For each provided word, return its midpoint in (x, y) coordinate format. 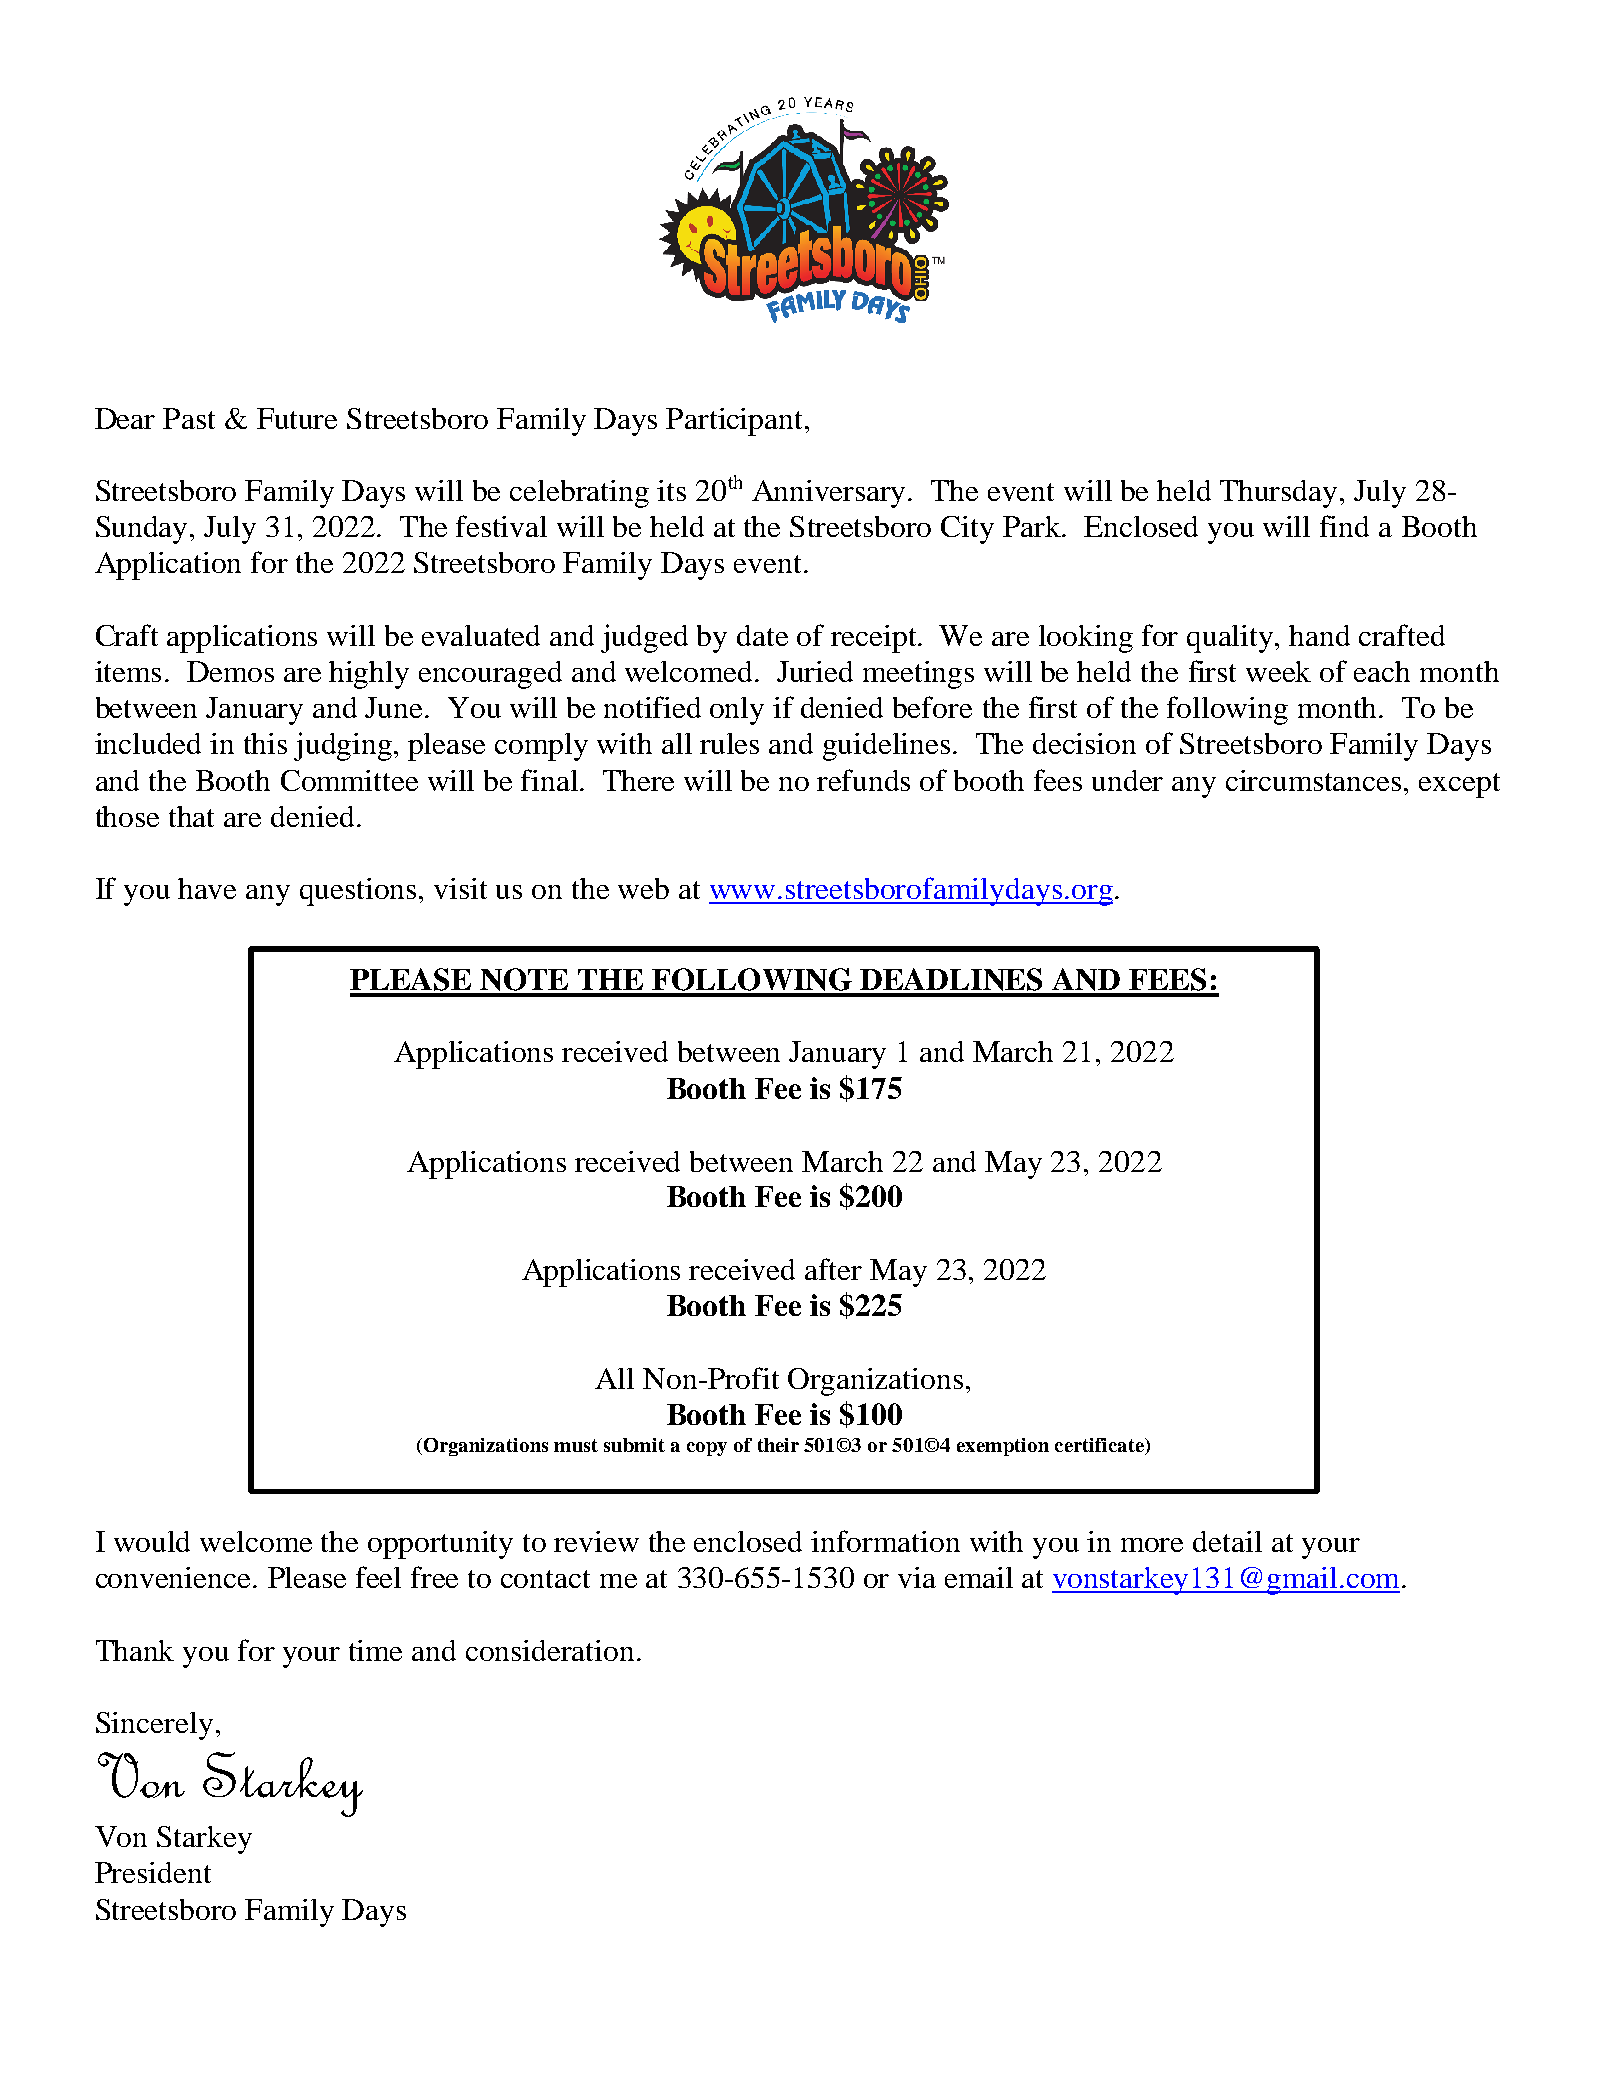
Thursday (1278, 494)
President (153, 1872)
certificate (1100, 1446)
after (833, 1269)
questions (358, 892)
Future (297, 418)
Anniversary (830, 494)
